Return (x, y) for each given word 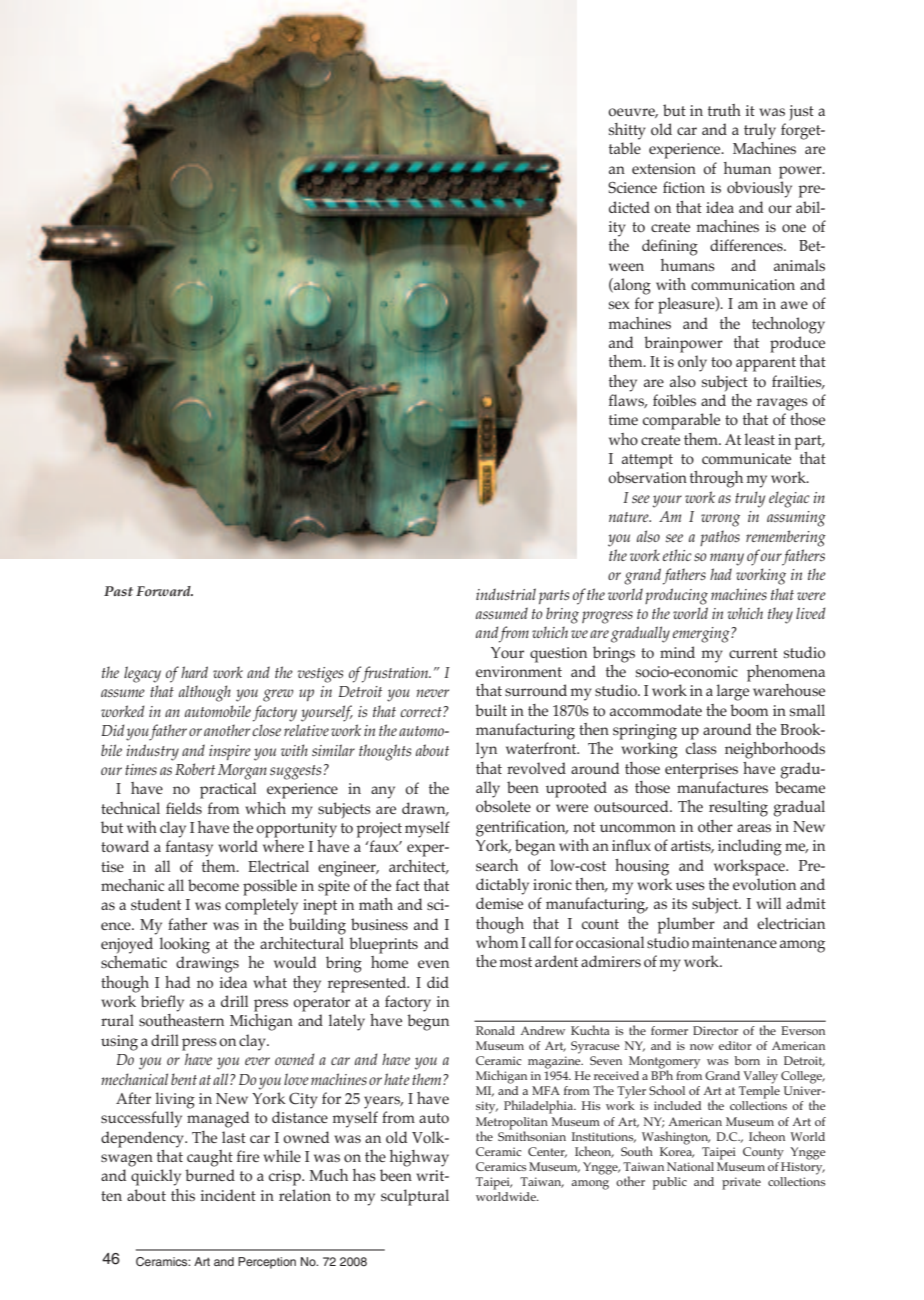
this (183, 1195)
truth (724, 110)
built (491, 710)
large (733, 692)
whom (497, 941)
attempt (647, 461)
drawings (207, 964)
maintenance (734, 942)
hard (194, 672)
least (760, 439)
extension (664, 169)
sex (619, 305)
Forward (164, 591)
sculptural (415, 1197)
